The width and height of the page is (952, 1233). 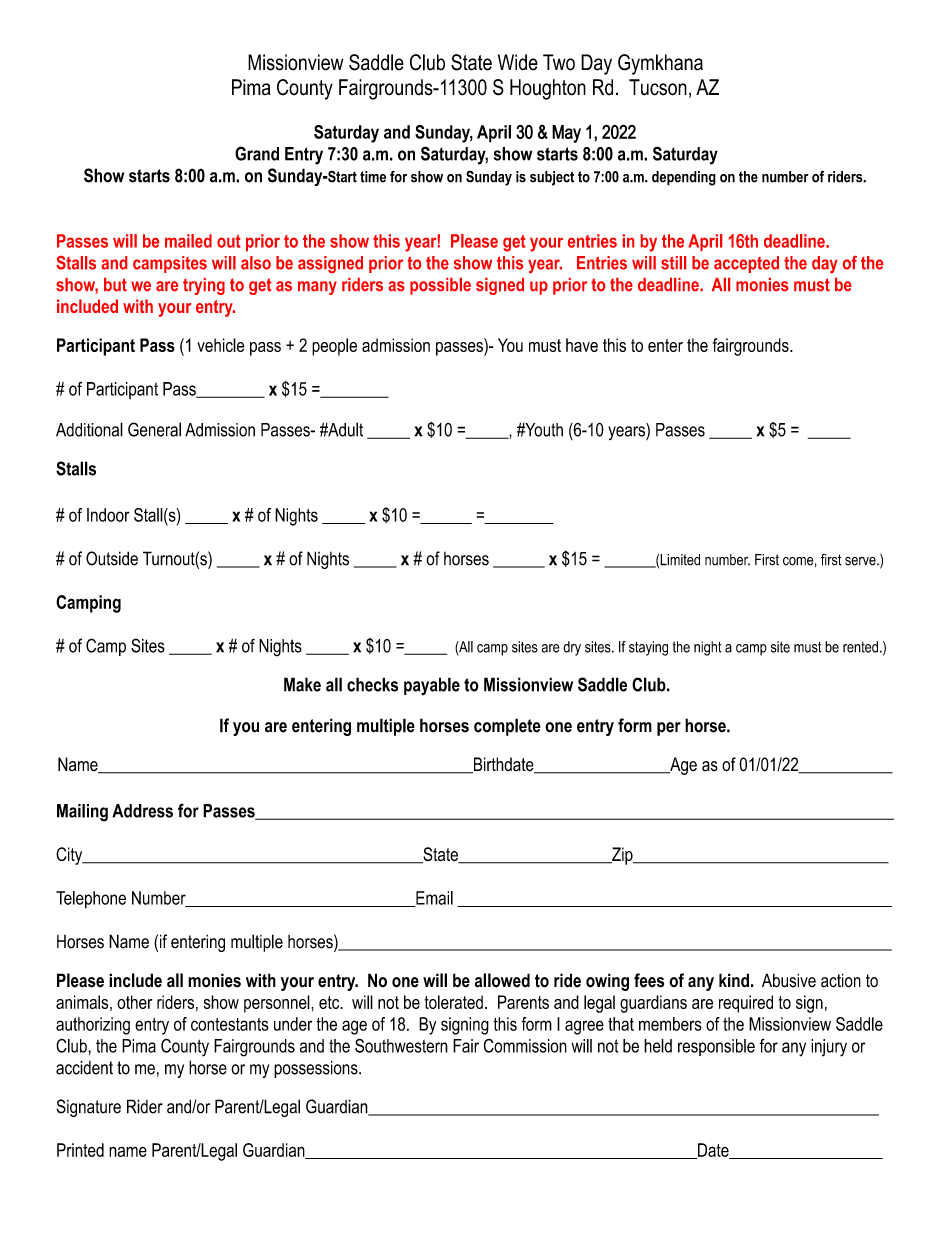 I want to click on complete, so click(x=507, y=727).
